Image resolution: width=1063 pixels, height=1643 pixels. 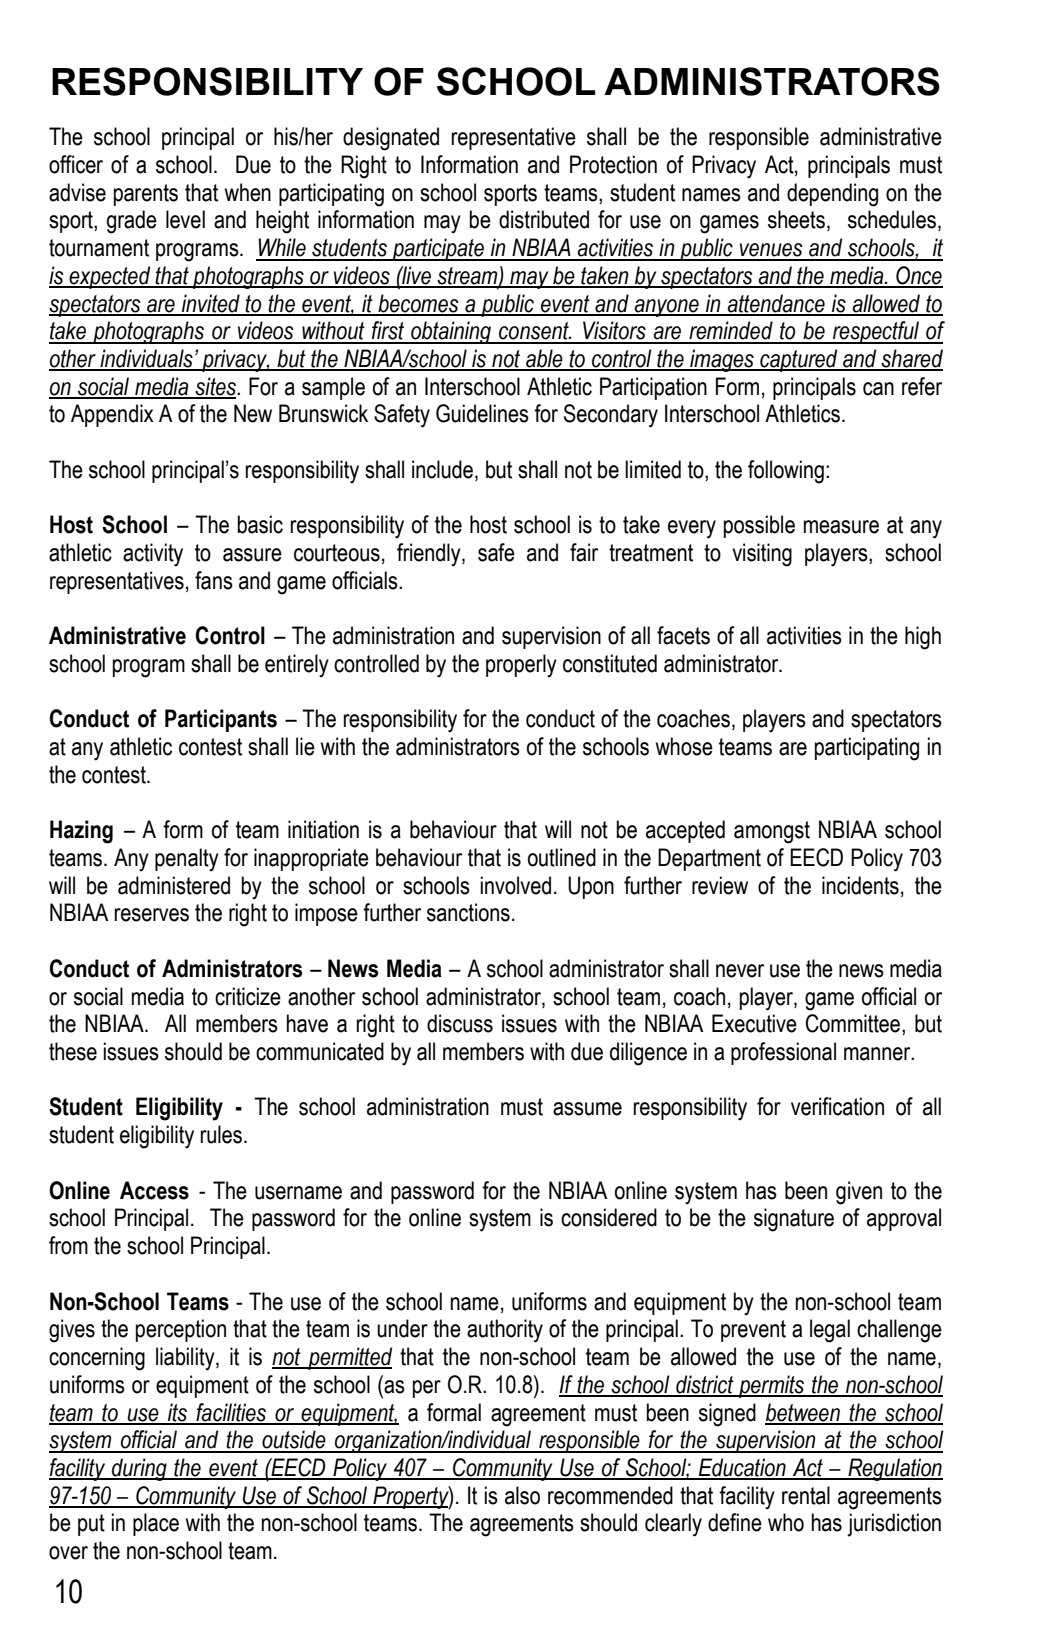 I want to click on rental, so click(x=806, y=1495).
